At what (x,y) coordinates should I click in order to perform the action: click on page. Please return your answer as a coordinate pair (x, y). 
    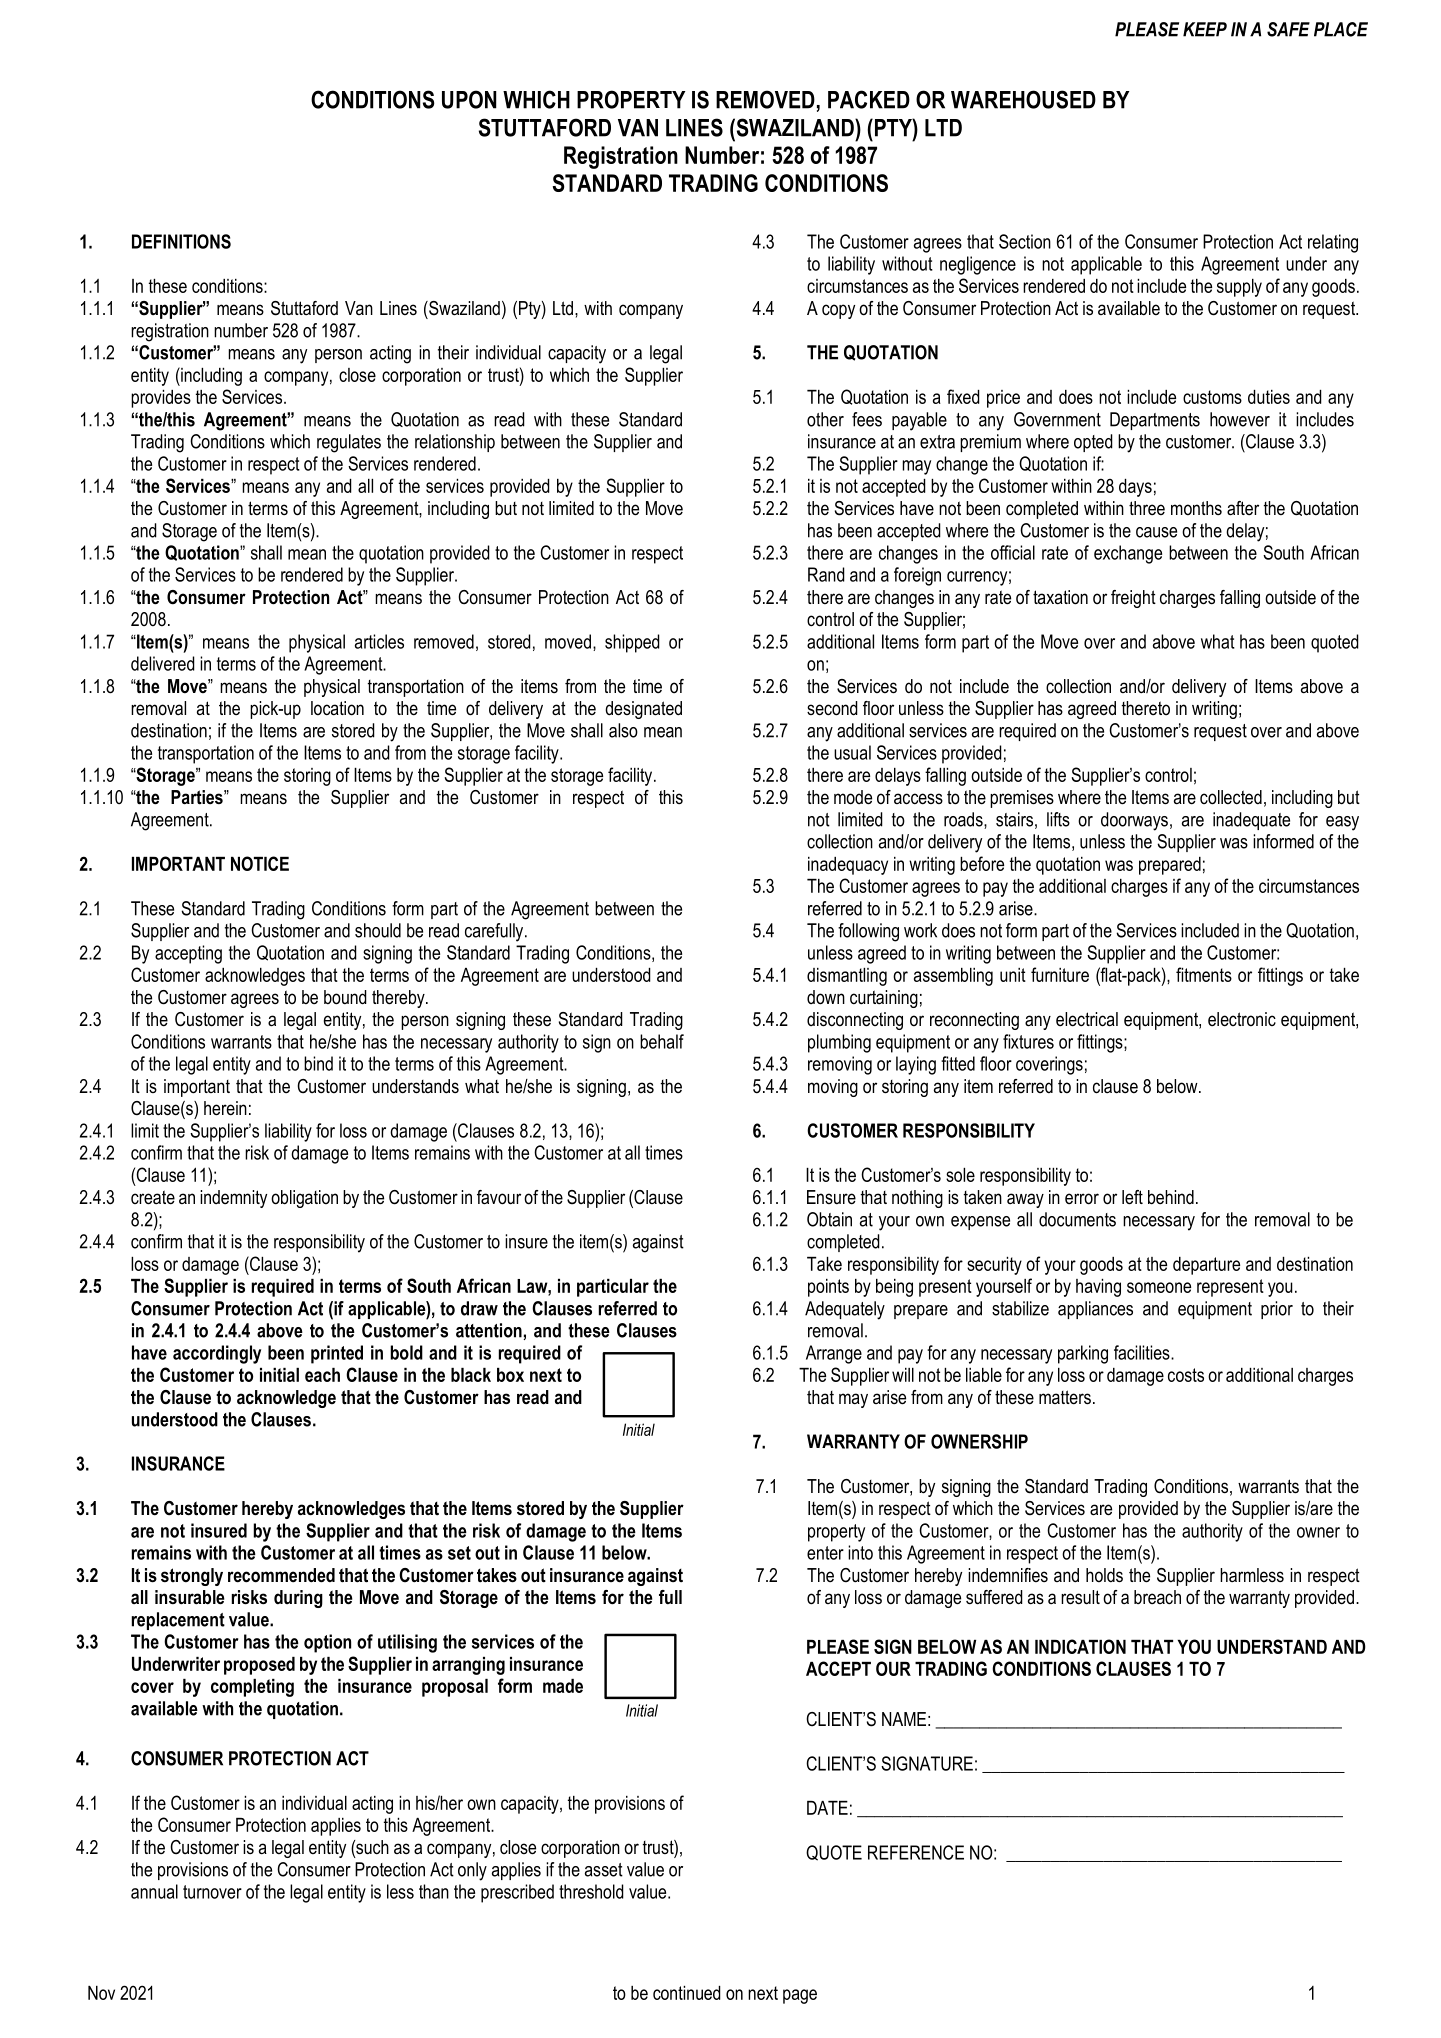
    Looking at the image, I should click on (800, 1996).
